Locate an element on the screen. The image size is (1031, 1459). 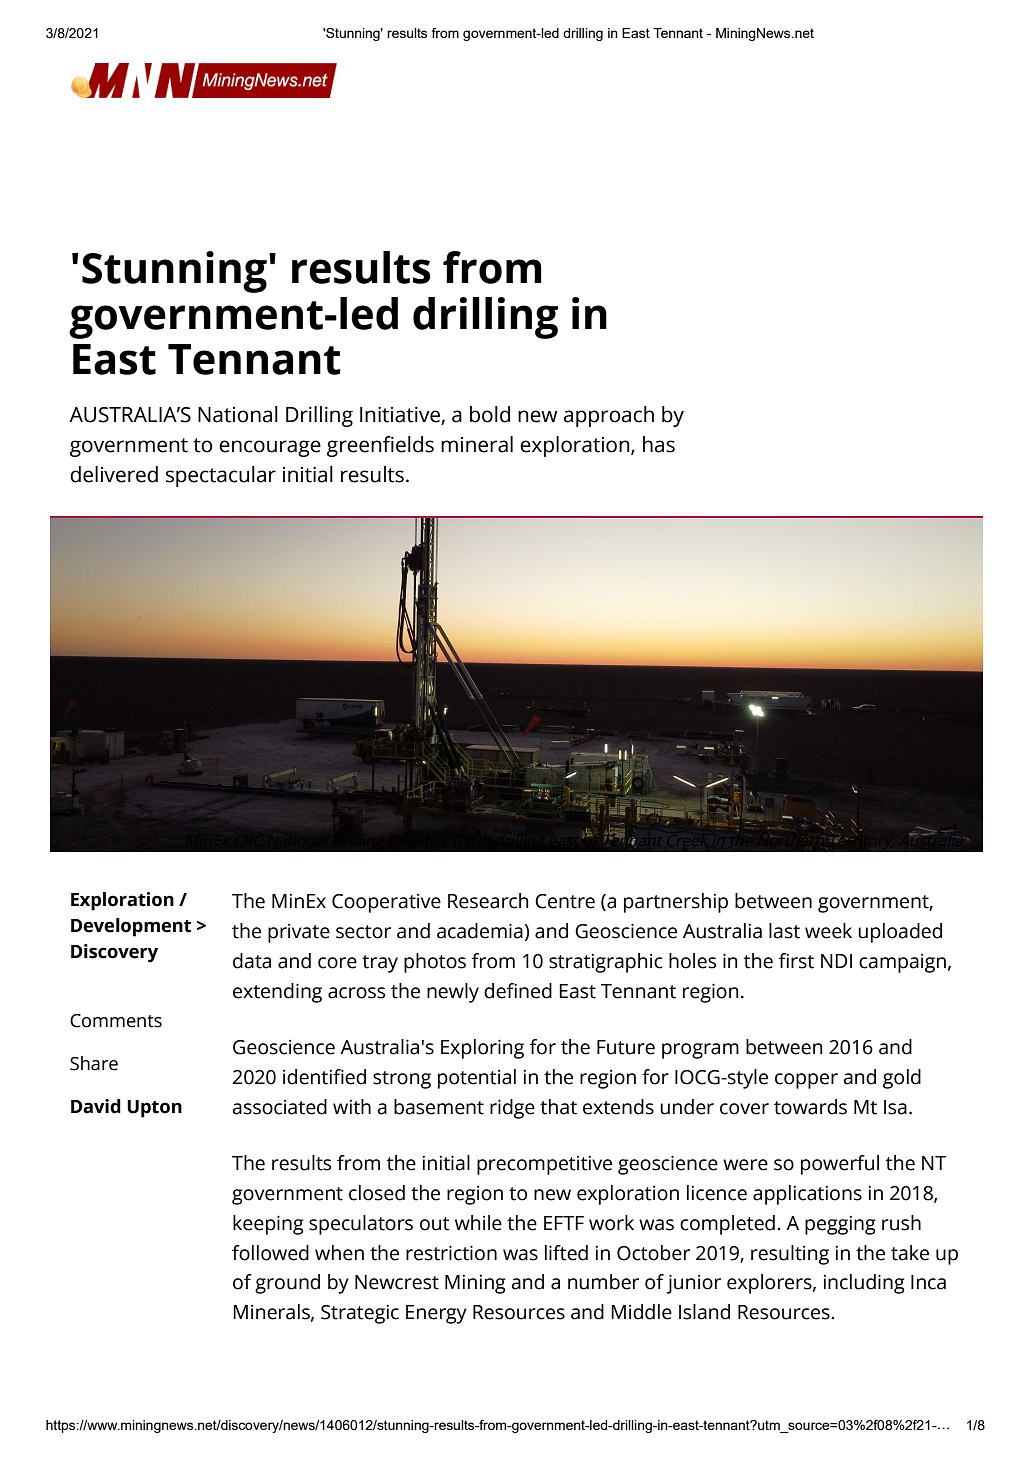
Research is located at coordinates (488, 901).
